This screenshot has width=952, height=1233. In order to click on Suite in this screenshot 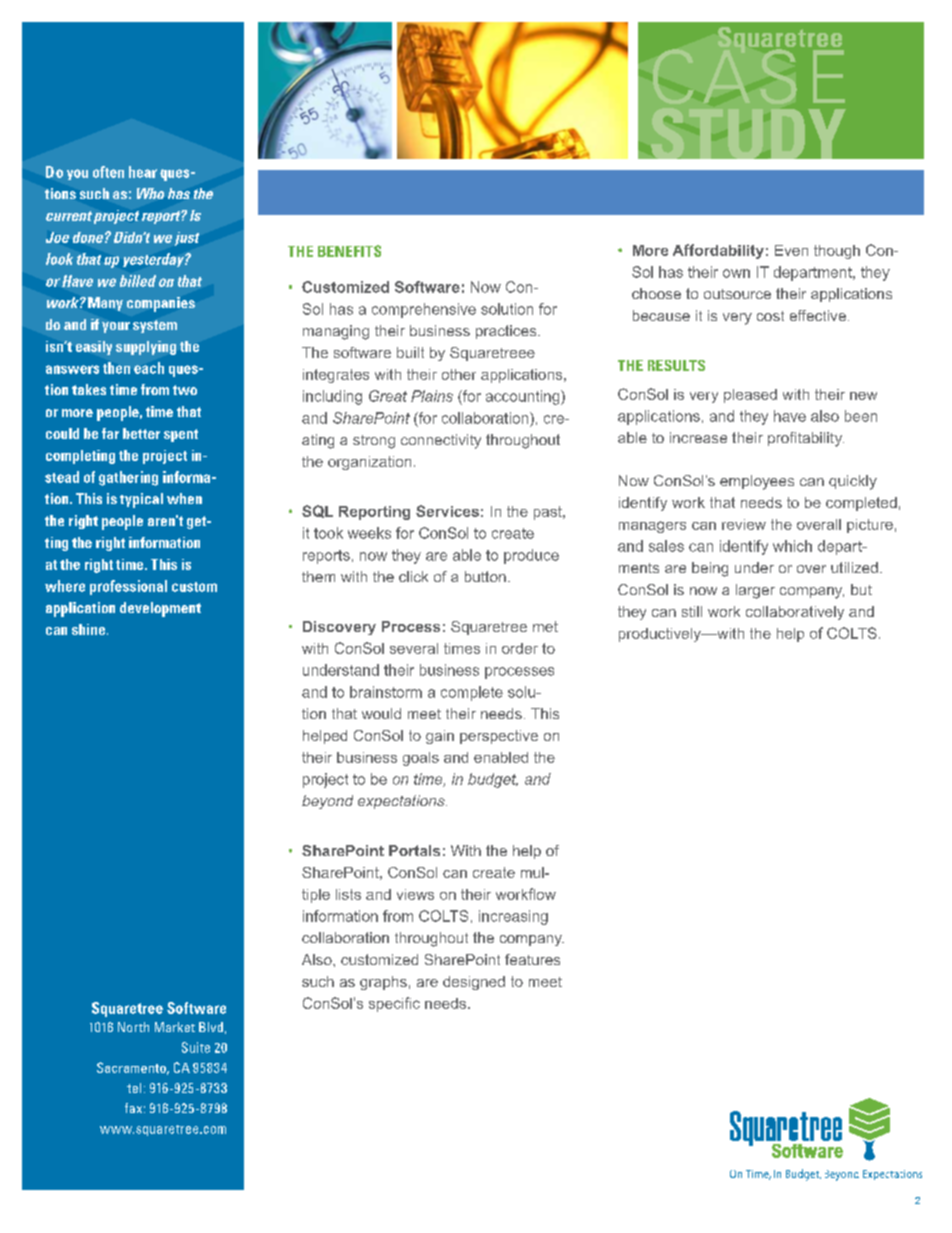, I will do `click(196, 1047)`.
